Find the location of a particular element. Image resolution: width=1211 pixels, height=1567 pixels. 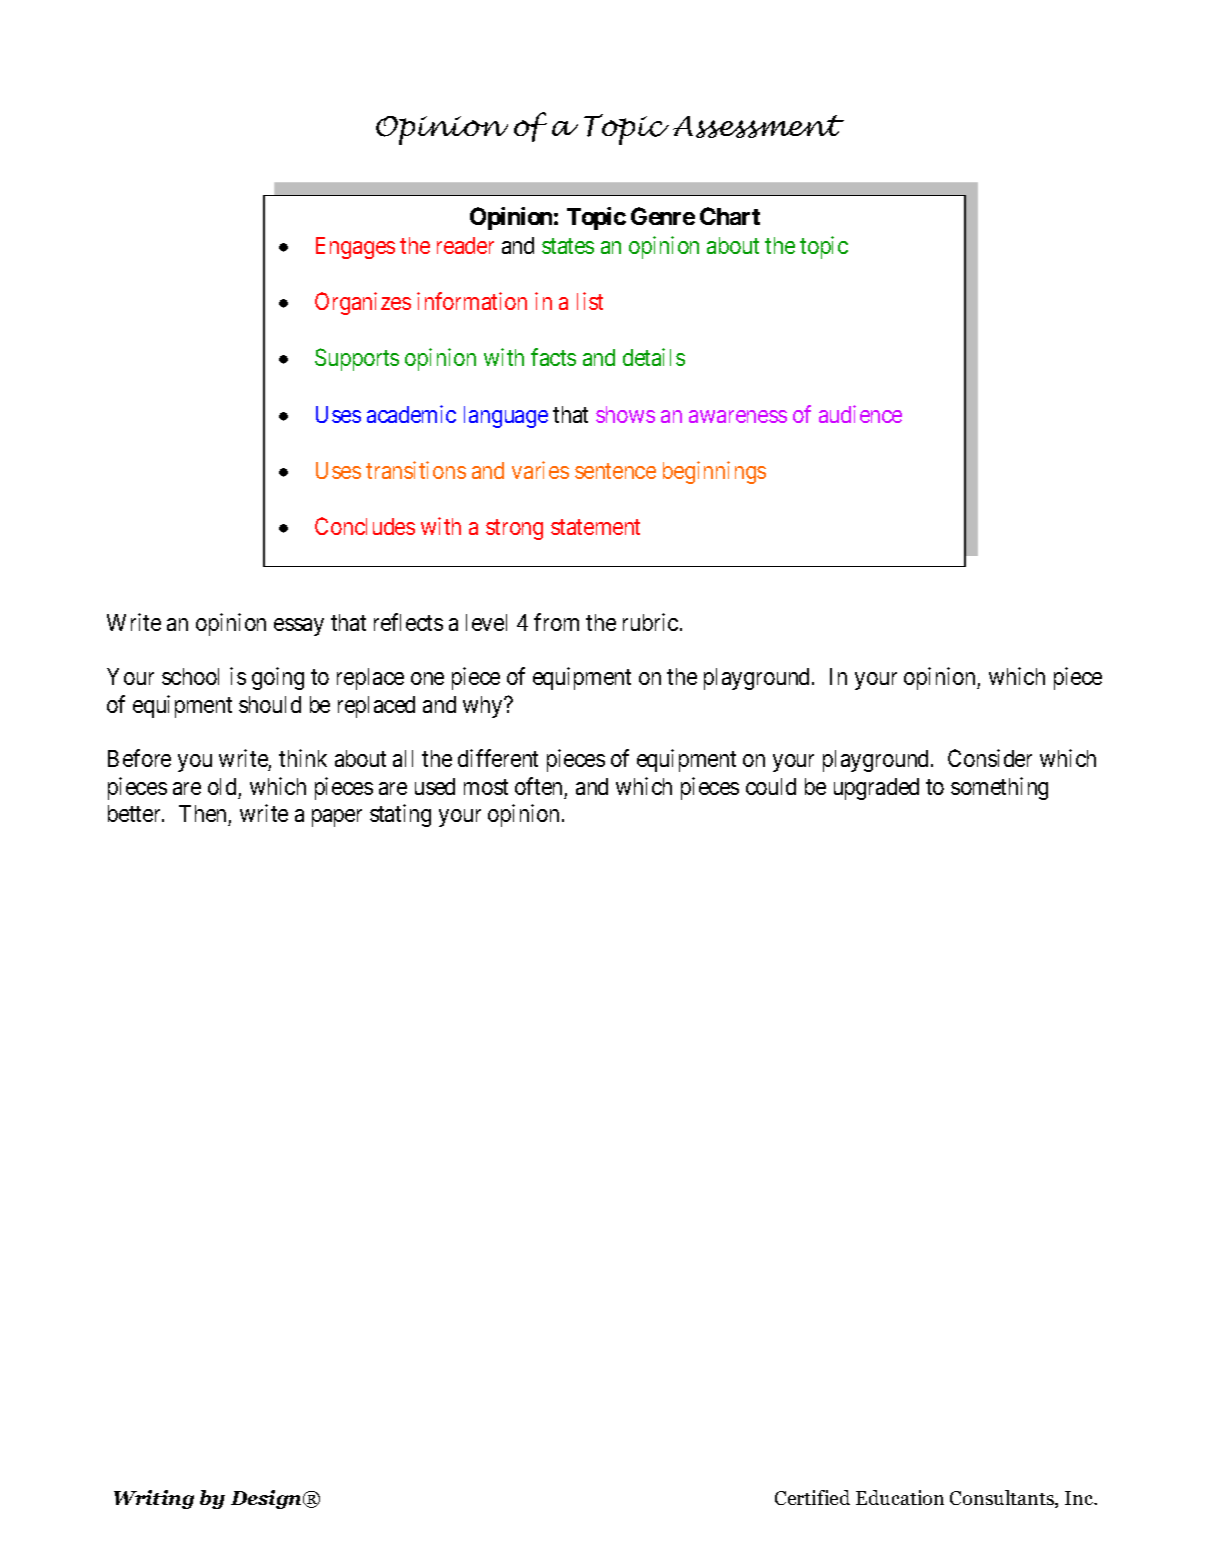

states is located at coordinates (568, 246).
